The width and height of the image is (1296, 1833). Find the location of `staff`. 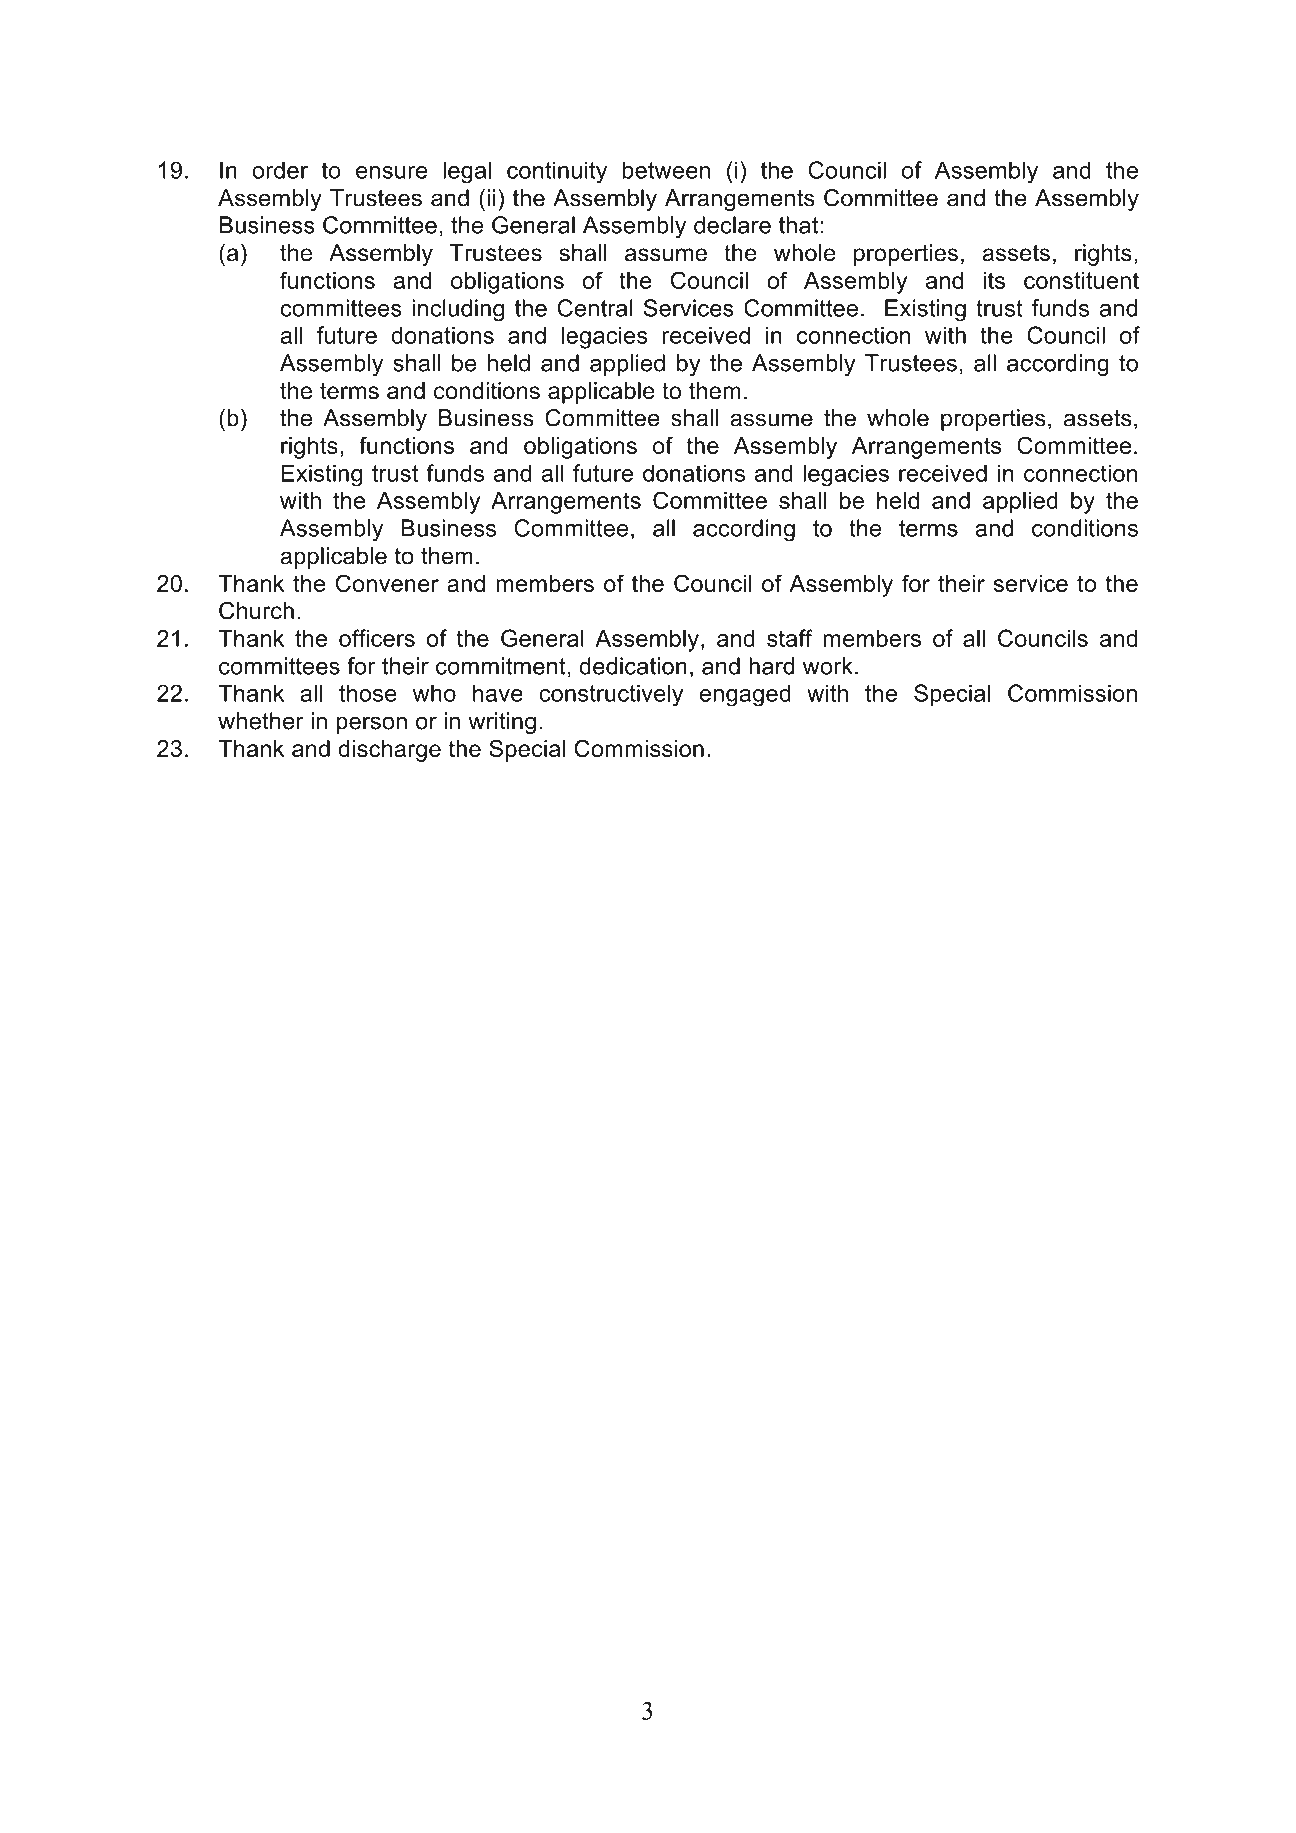

staff is located at coordinates (790, 638).
